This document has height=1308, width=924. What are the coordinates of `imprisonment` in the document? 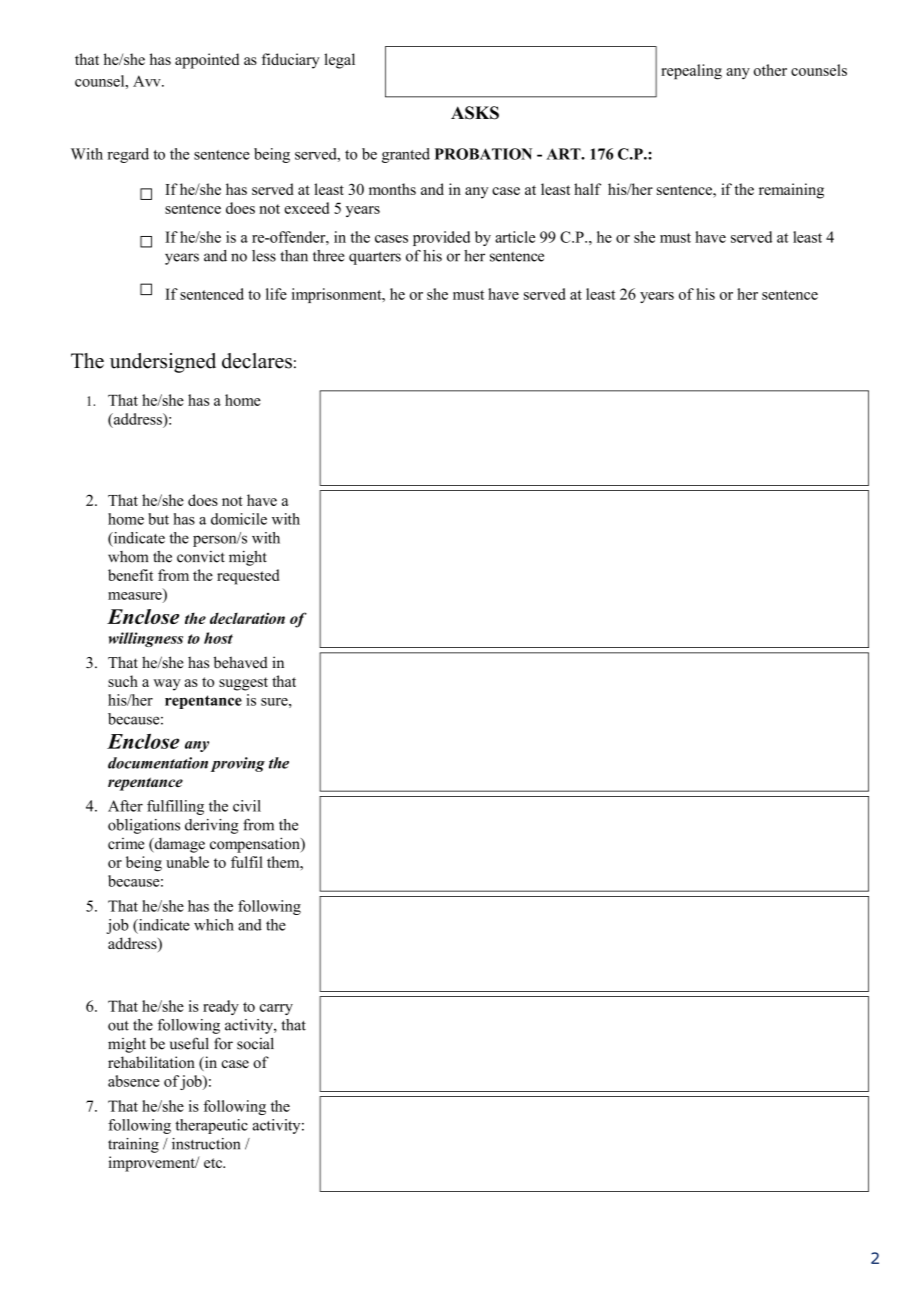 It's located at (338, 295).
